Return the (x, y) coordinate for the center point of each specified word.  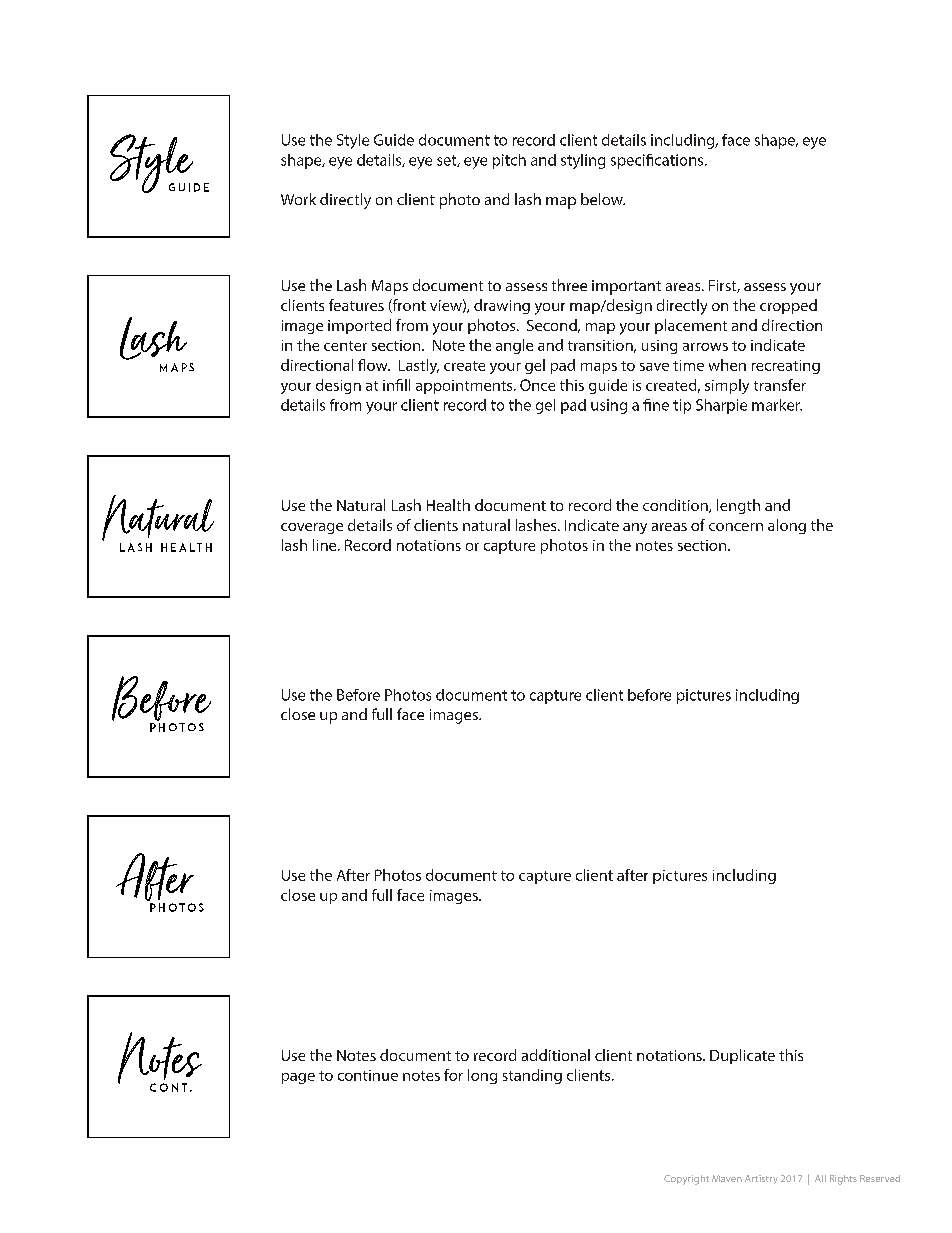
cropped (788, 306)
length (738, 506)
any (635, 528)
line (326, 545)
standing (532, 1076)
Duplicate (742, 1056)
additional (556, 1055)
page (298, 1078)
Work (298, 199)
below (603, 199)
